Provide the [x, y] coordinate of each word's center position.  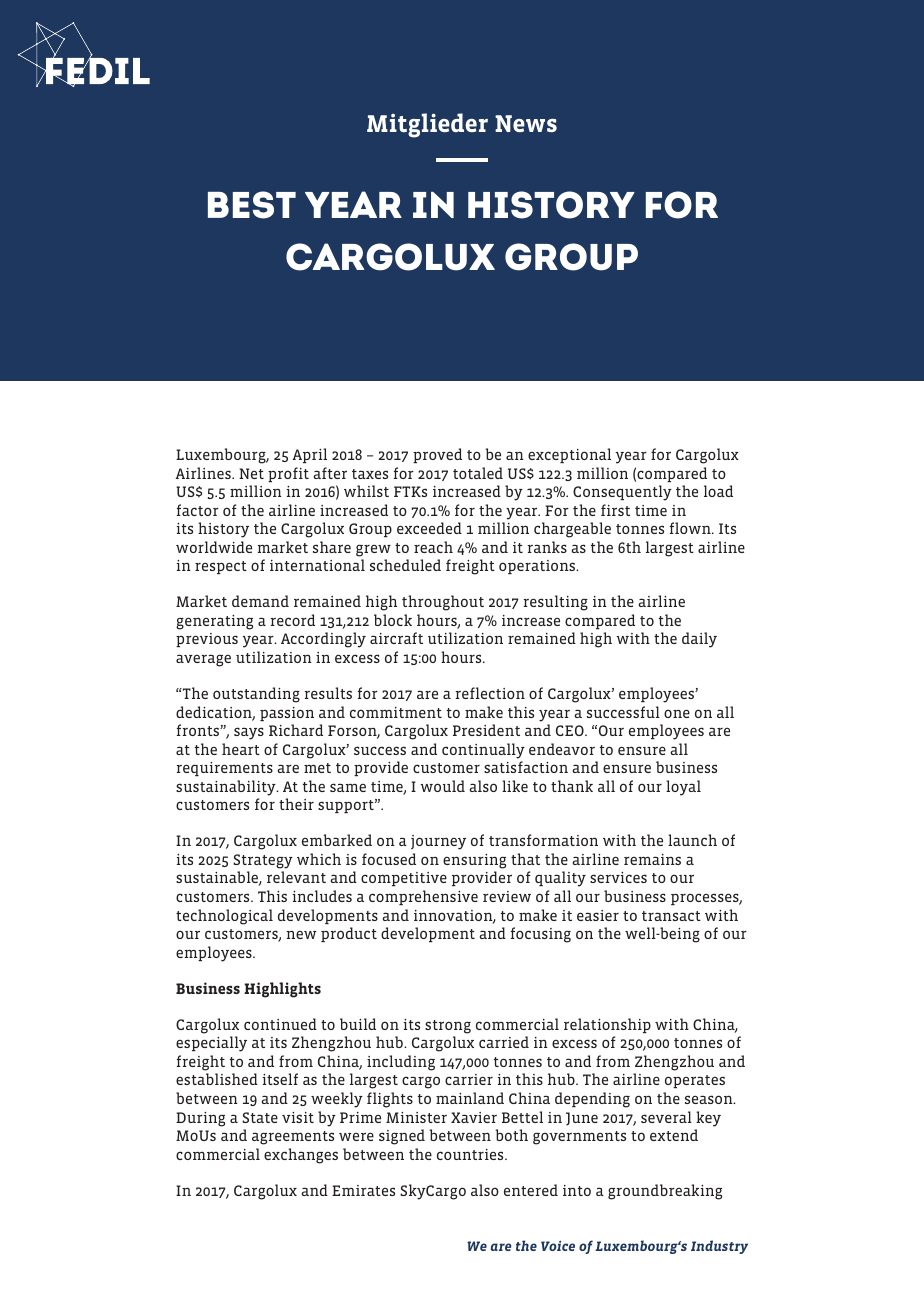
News [526, 123]
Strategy [263, 861]
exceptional [569, 455]
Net [251, 473]
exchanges [301, 1156]
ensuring [474, 861]
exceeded [429, 528]
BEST [252, 205]
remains [652, 859]
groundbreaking [665, 1192]
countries [471, 1154]
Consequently [622, 493]
